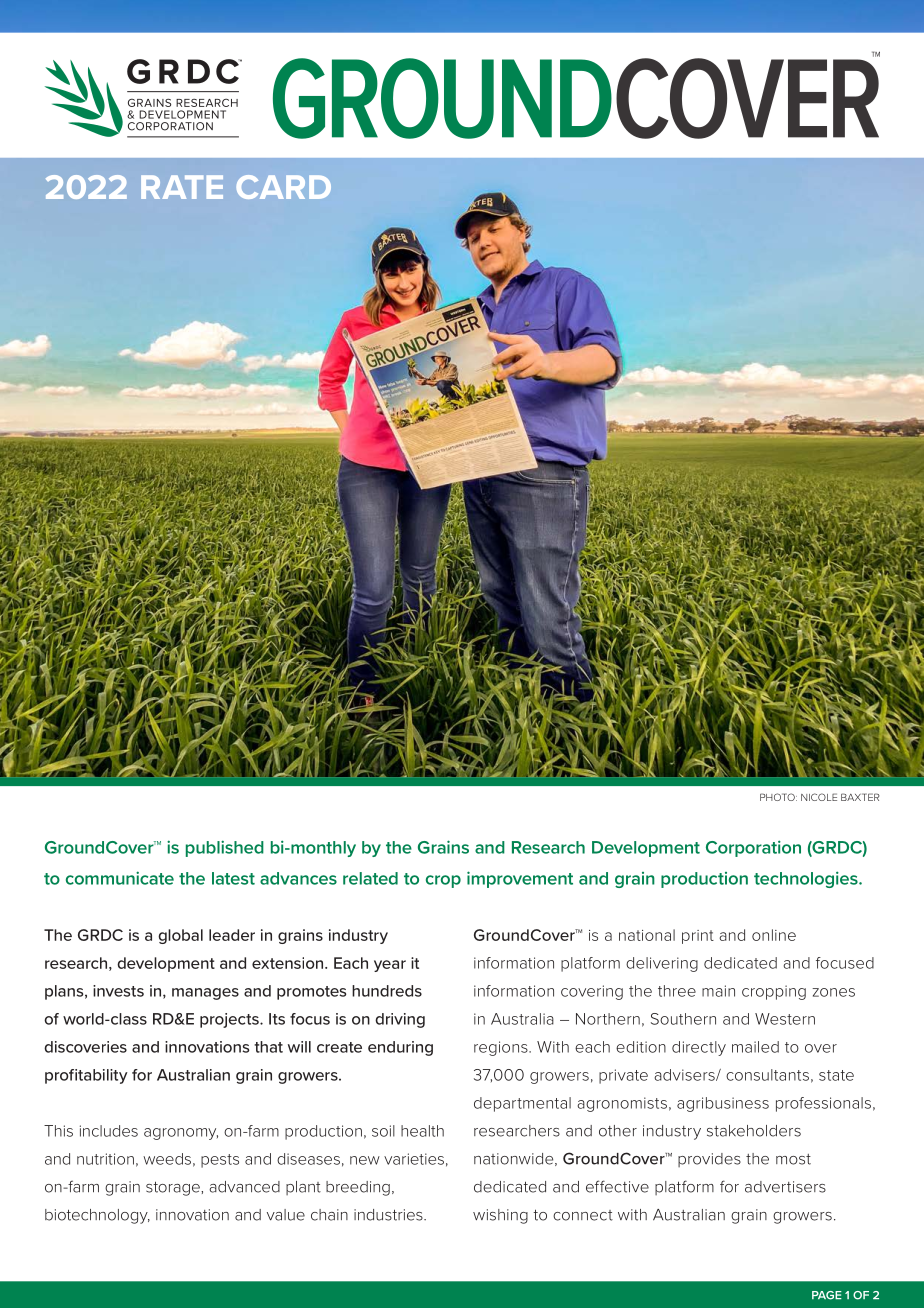  I want to click on improvement, so click(520, 879).
